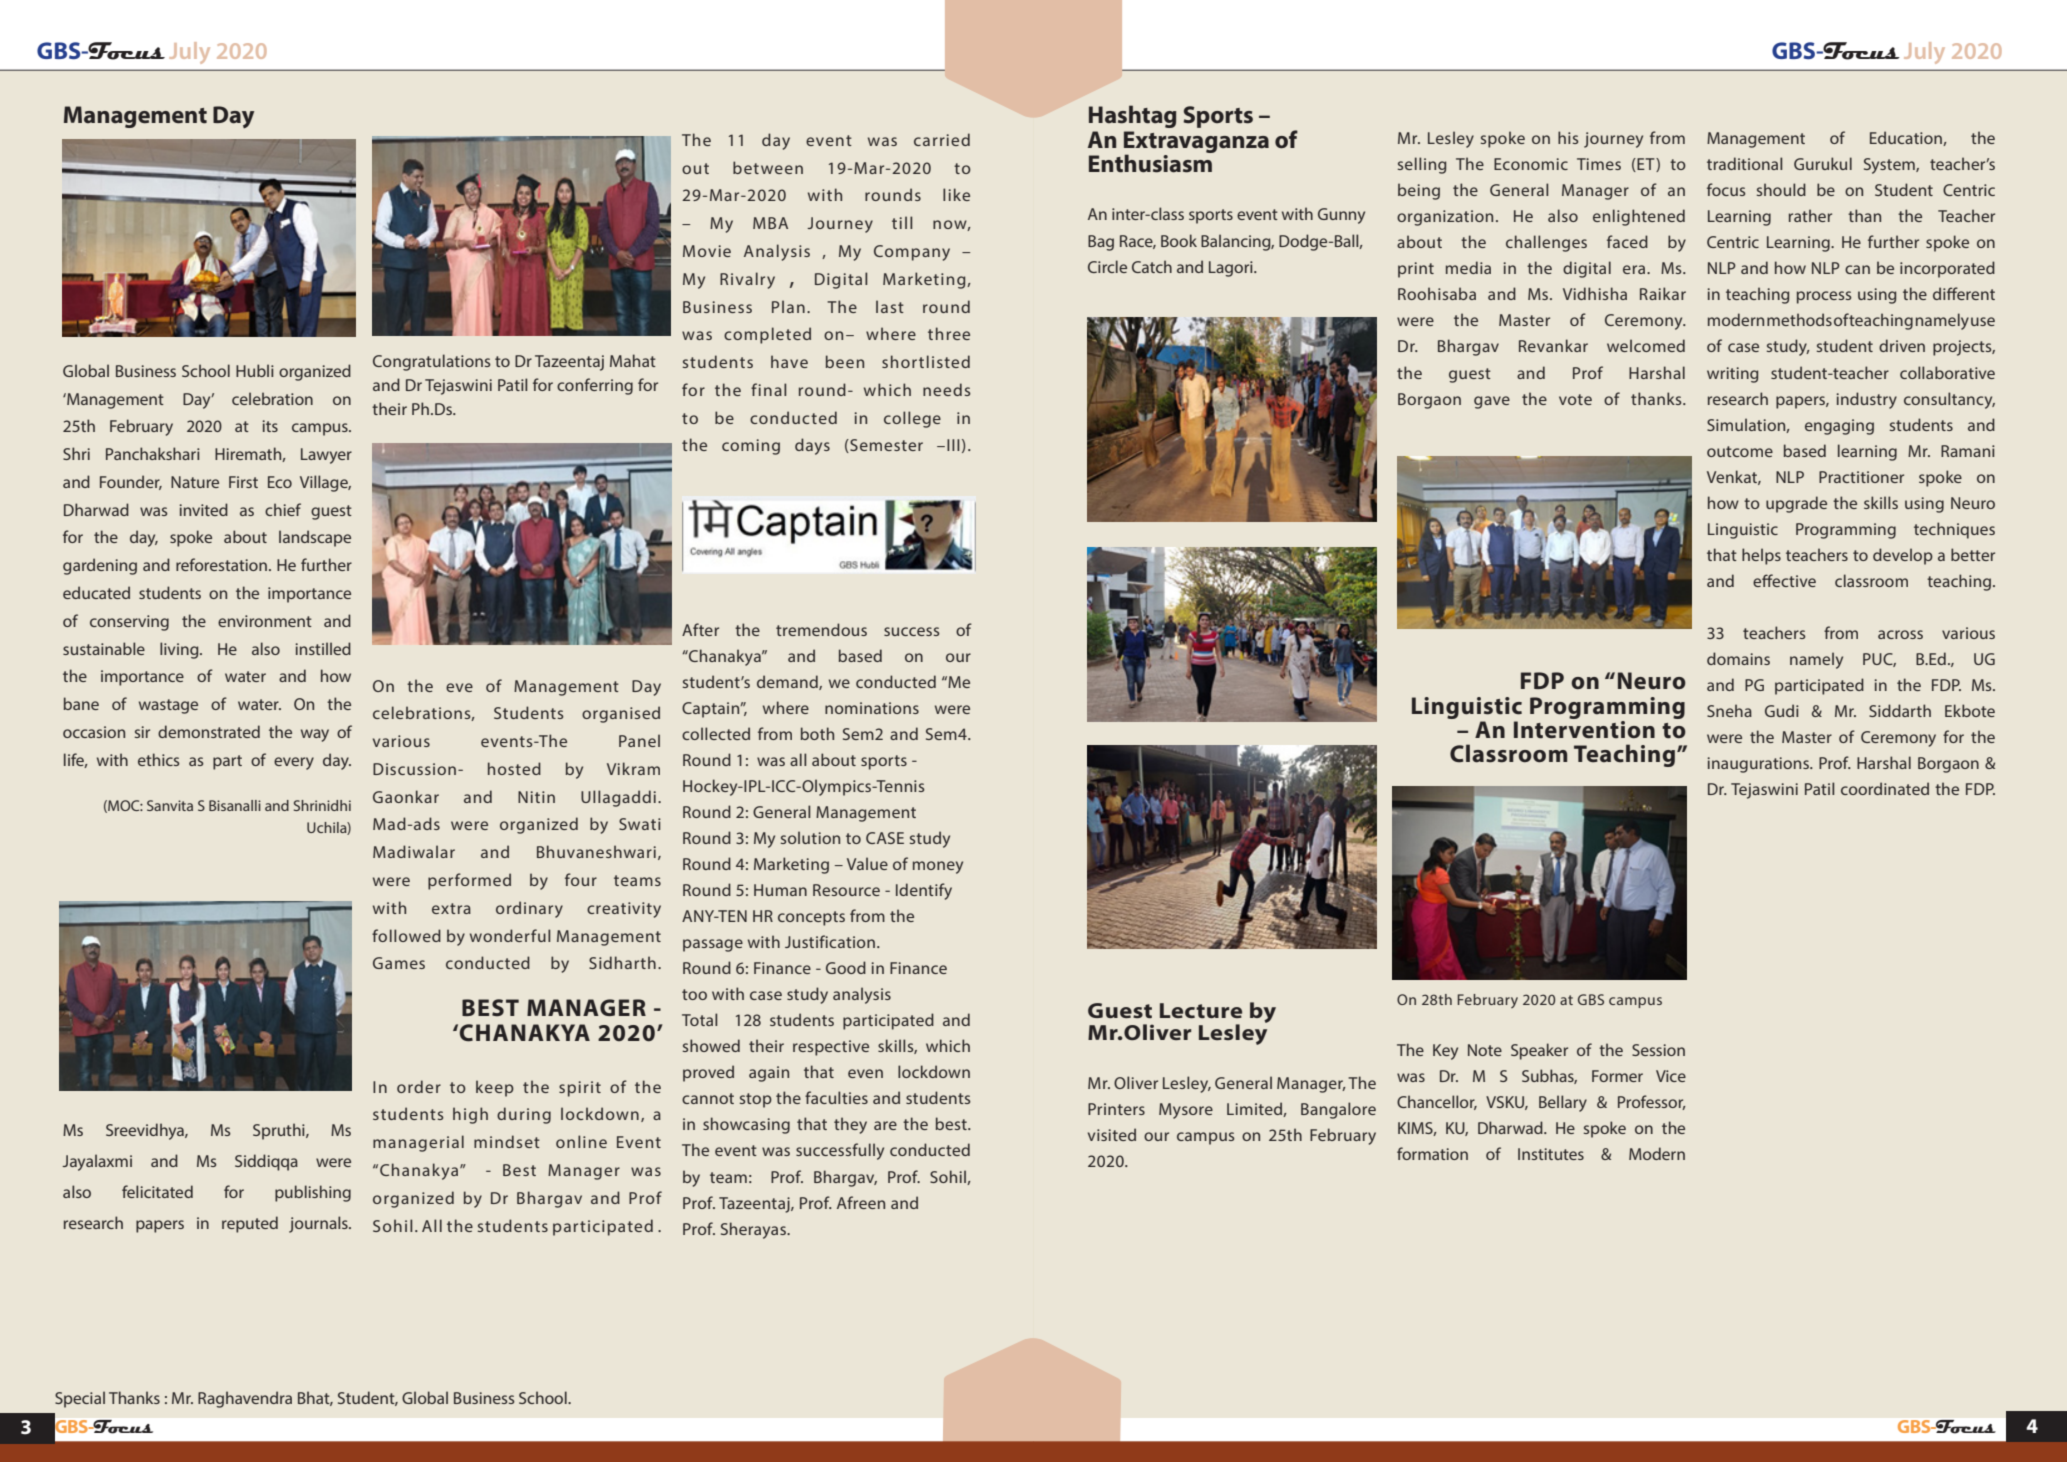 The height and width of the screenshot is (1462, 2067). What do you see at coordinates (80, 1399) in the screenshot?
I see `Special` at bounding box center [80, 1399].
